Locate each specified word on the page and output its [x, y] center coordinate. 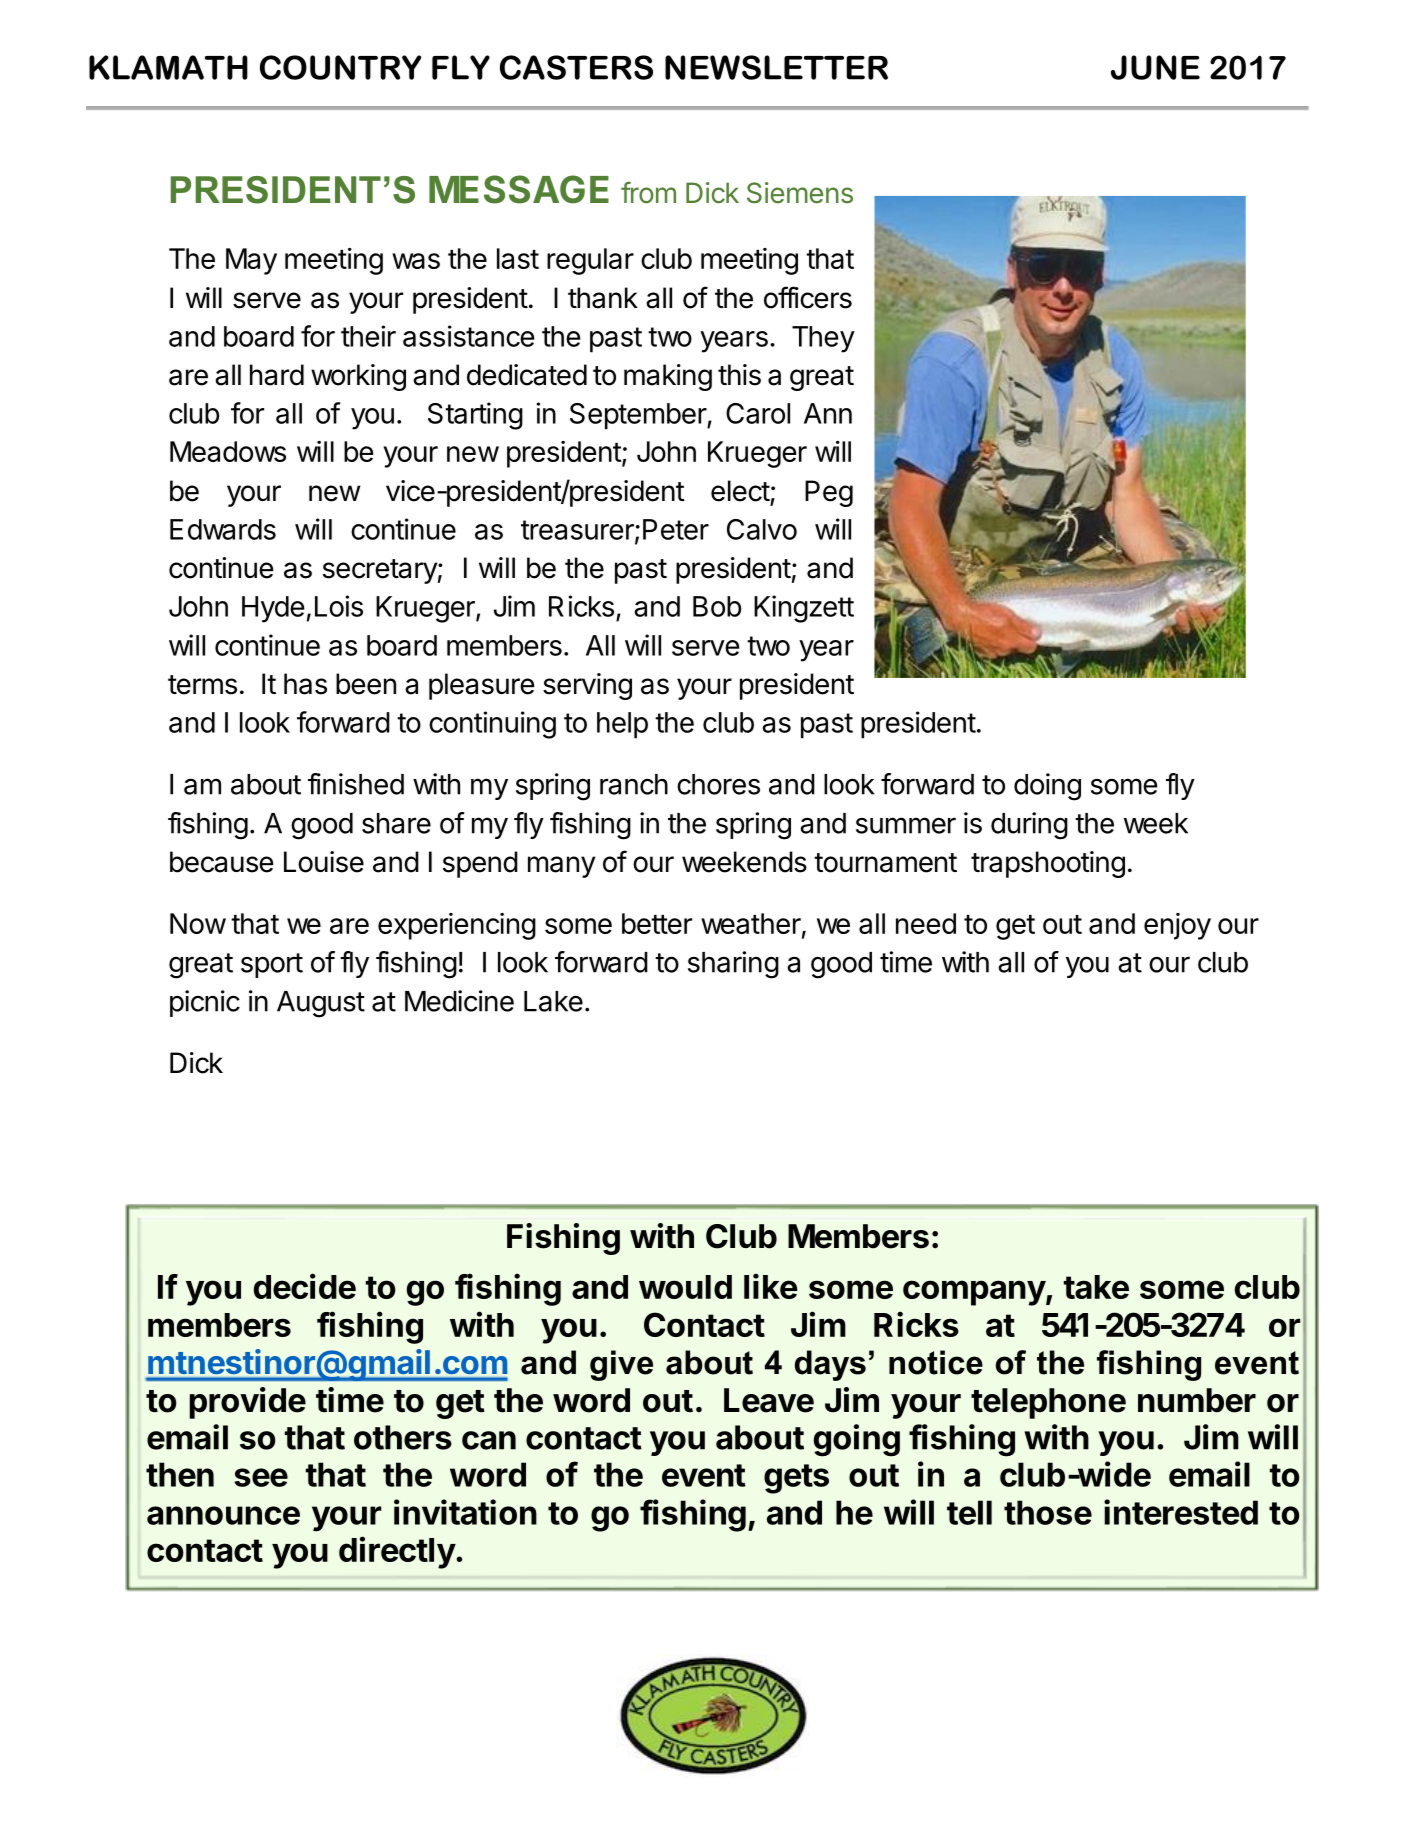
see [261, 1477]
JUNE [1155, 67]
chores [718, 784]
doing [1047, 787]
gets [796, 1479]
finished [356, 784]
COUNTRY [340, 67]
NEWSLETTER [776, 67]
